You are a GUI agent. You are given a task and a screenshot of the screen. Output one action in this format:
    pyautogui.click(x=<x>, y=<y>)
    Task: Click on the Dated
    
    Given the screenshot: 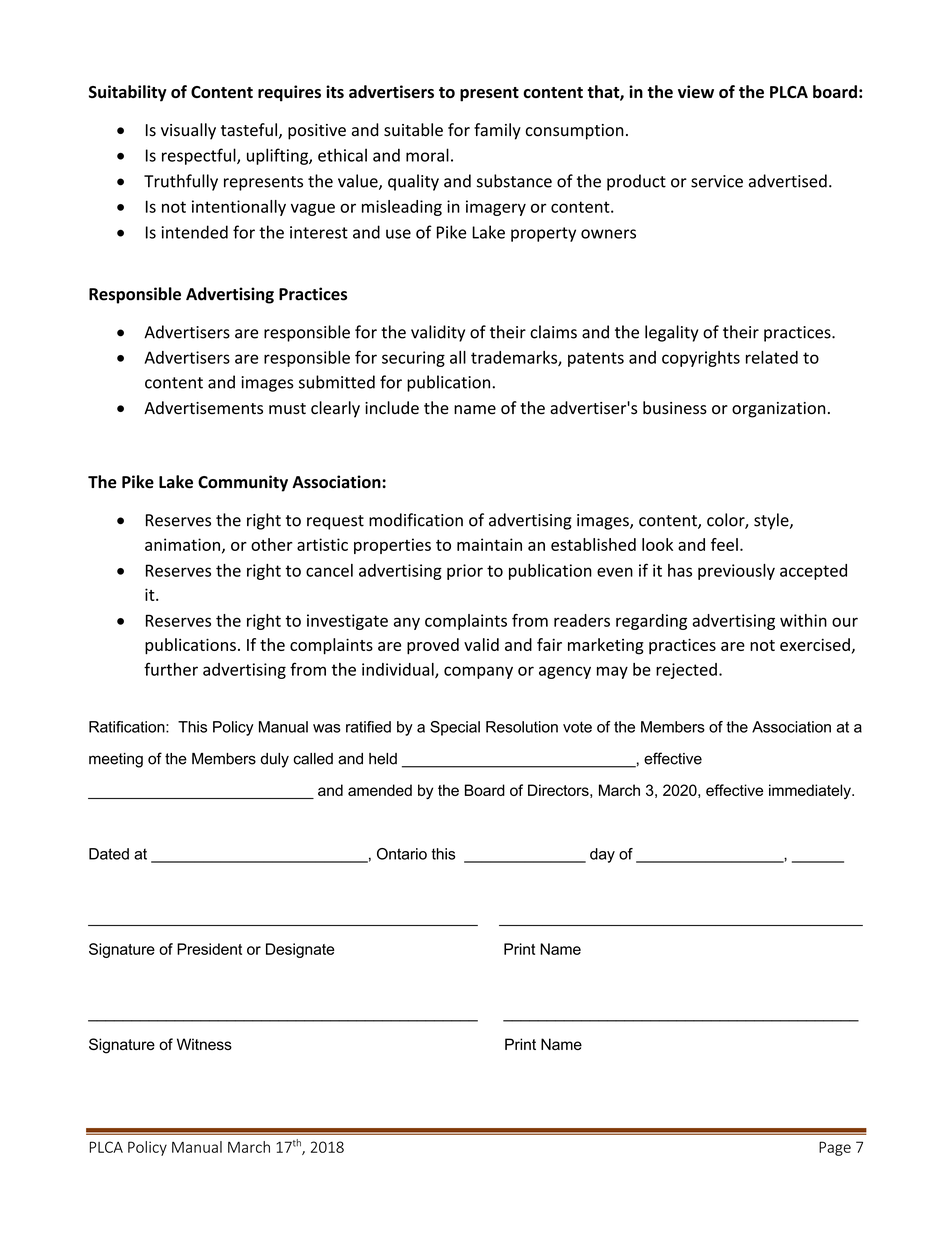 What is the action you would take?
    pyautogui.click(x=109, y=854)
